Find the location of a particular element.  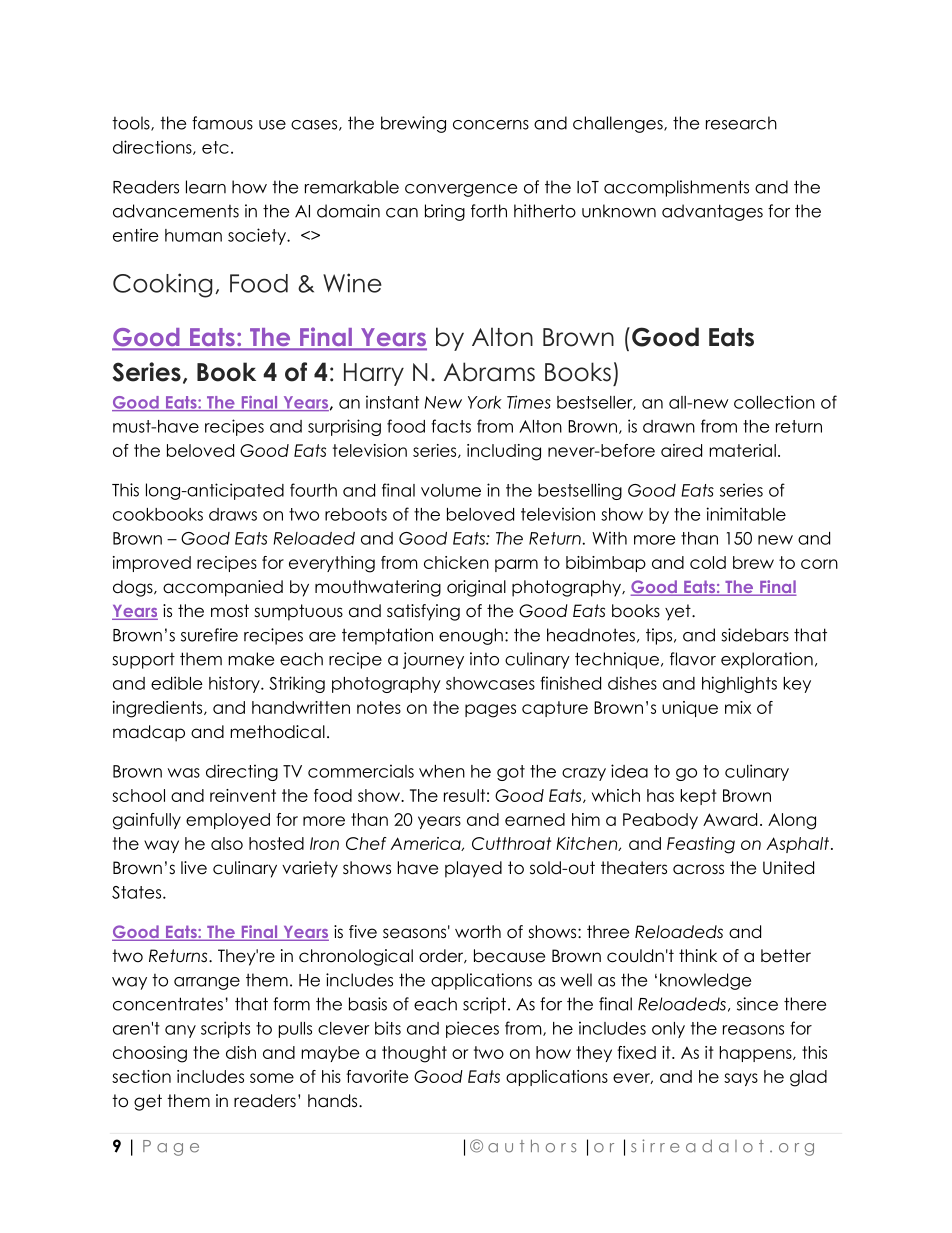

volume is located at coordinates (451, 490).
